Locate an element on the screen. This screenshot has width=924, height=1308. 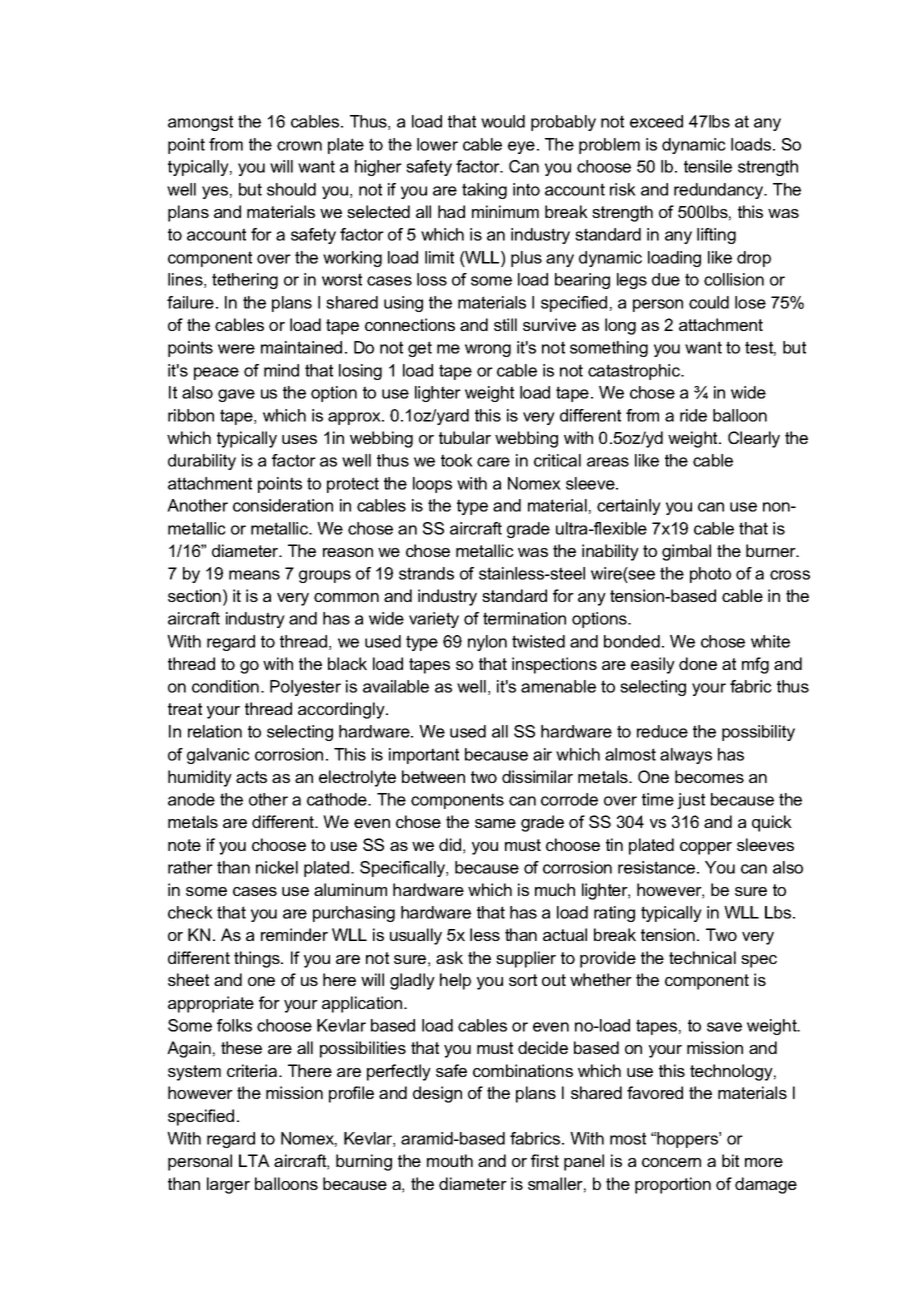
eye is located at coordinates (521, 147).
